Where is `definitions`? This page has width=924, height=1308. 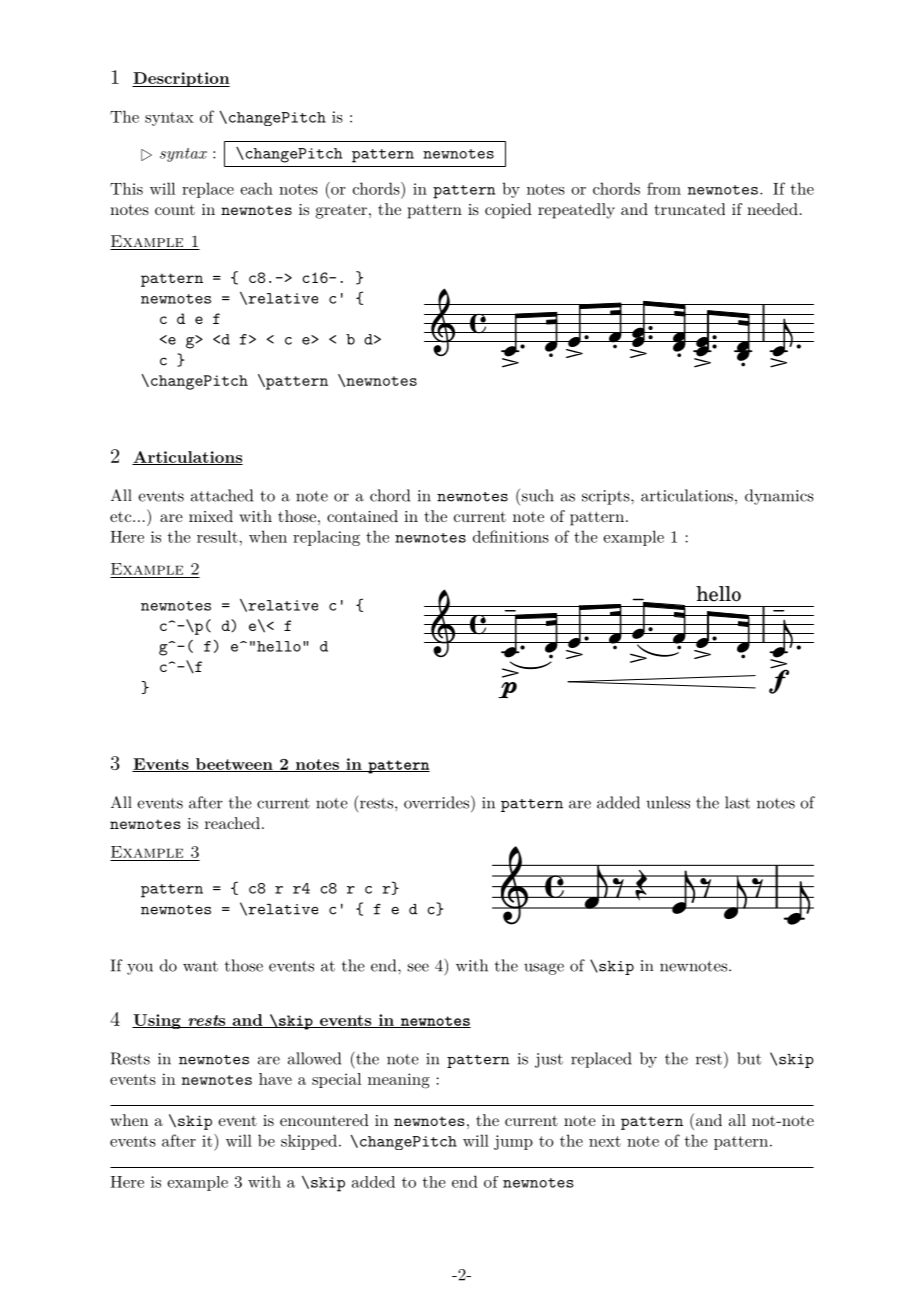
definitions is located at coordinates (511, 536).
